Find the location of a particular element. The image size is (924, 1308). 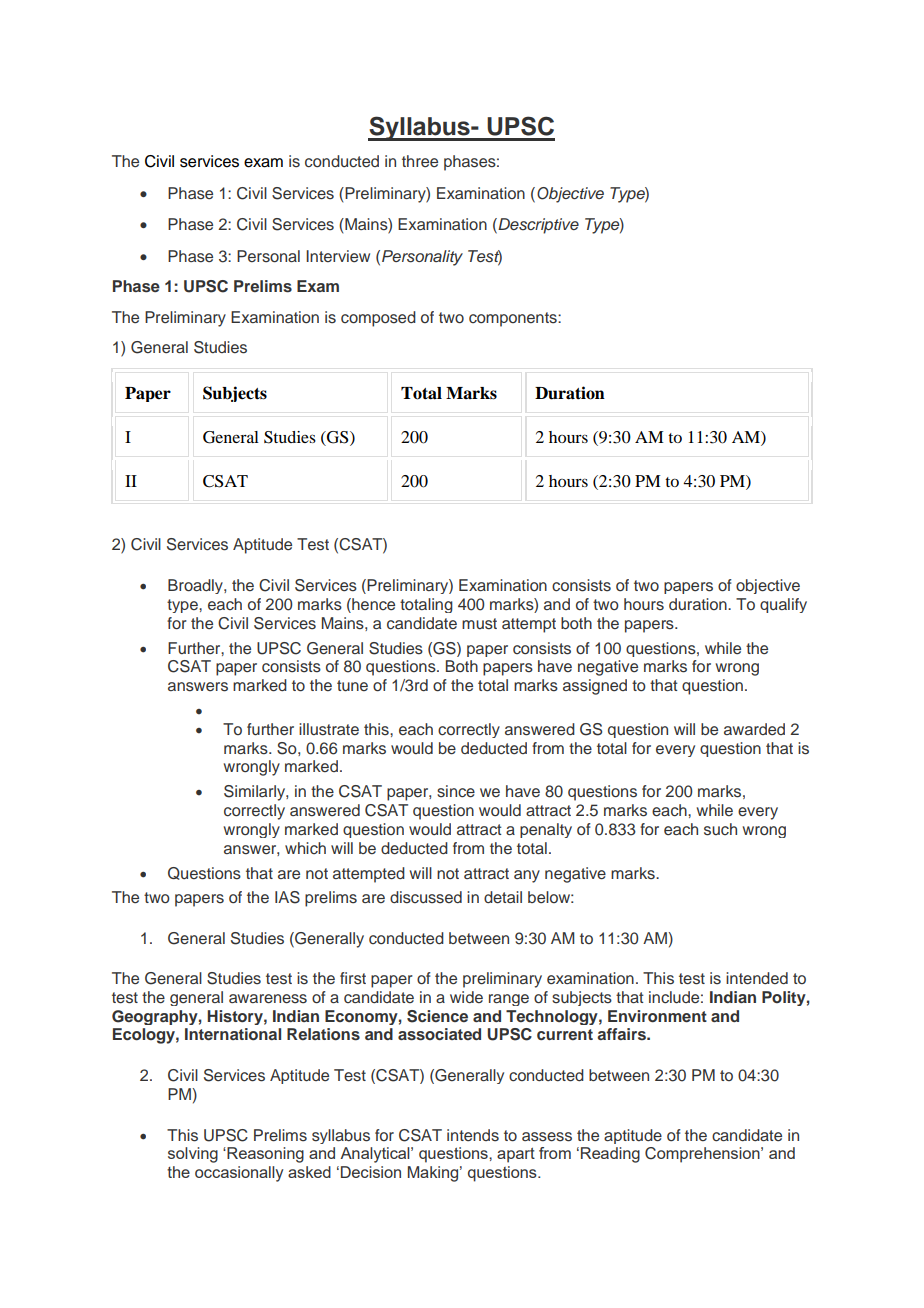

intends is located at coordinates (473, 1135).
